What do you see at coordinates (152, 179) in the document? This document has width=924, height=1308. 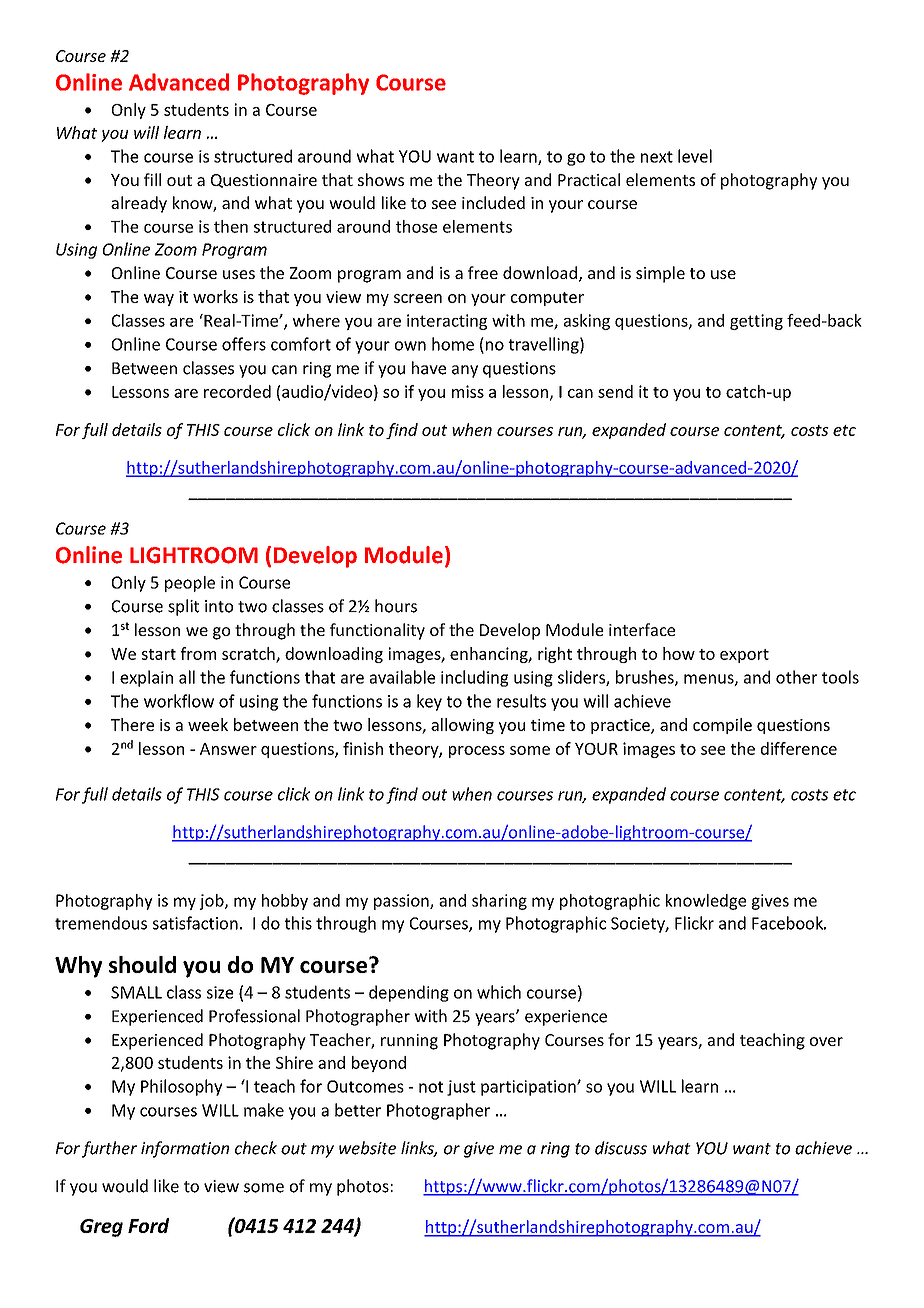 I see `fill` at bounding box center [152, 179].
